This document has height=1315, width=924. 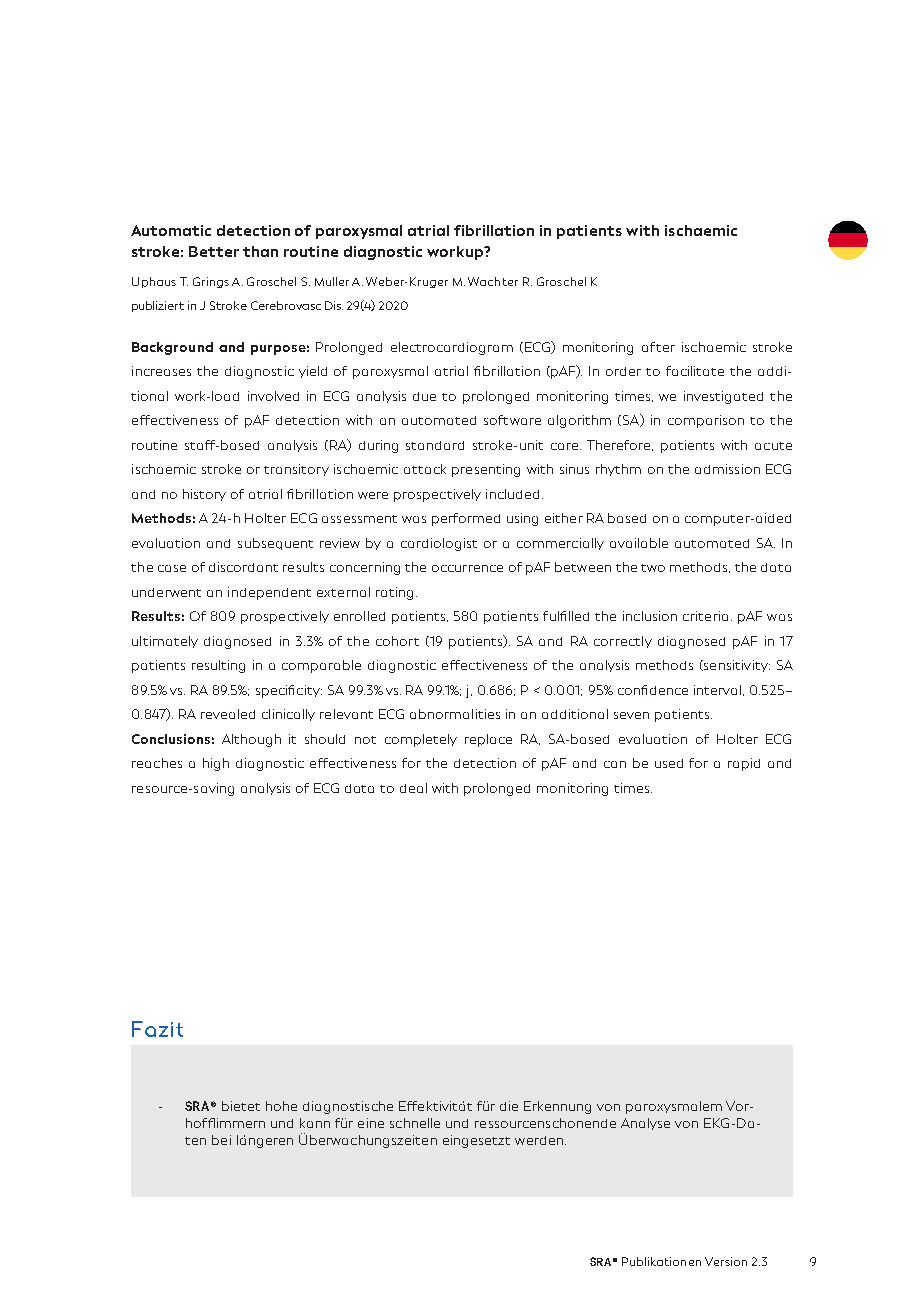 I want to click on after, so click(x=658, y=347).
